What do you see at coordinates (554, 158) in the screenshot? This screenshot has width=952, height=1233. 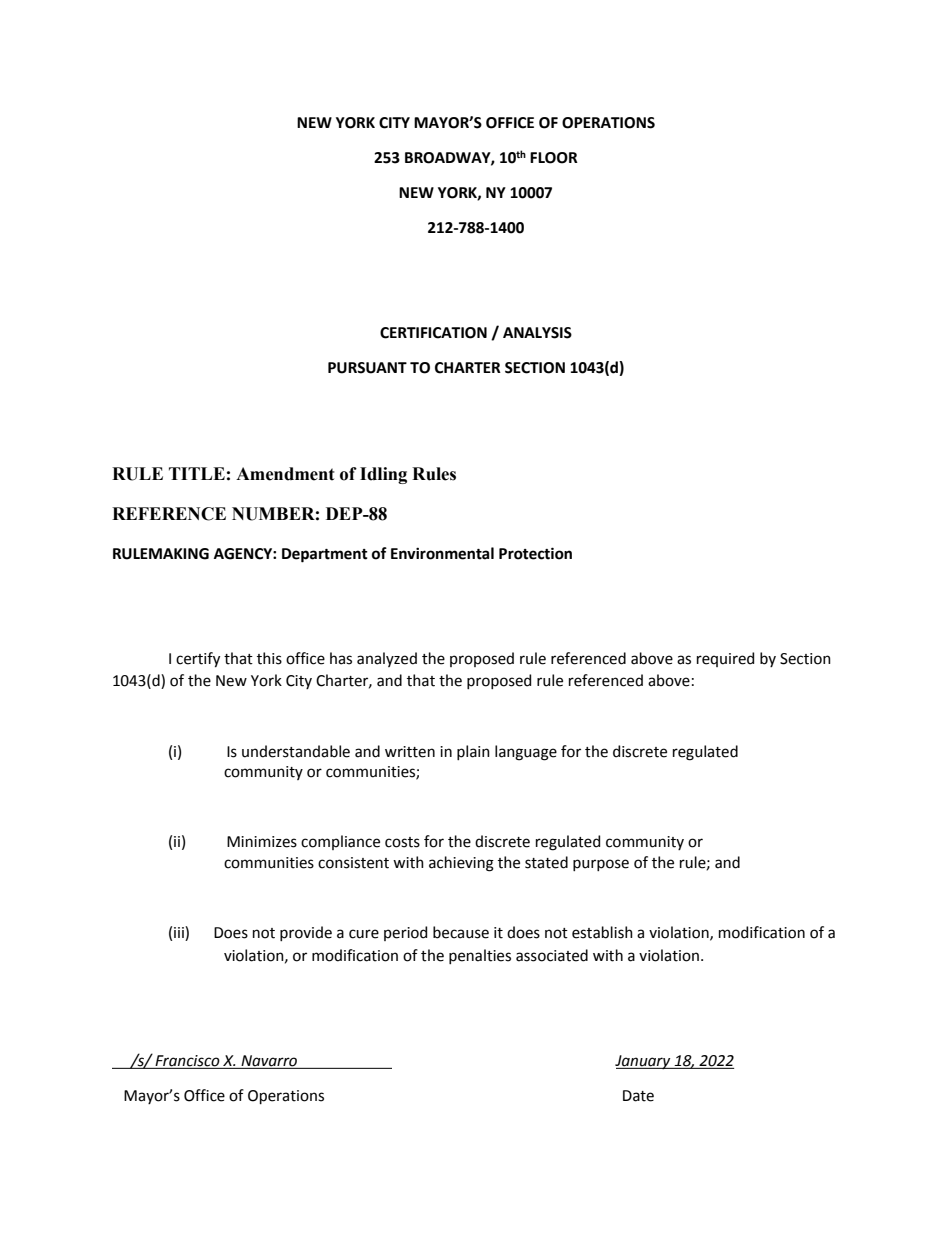 I see `FLOOR` at bounding box center [554, 158].
